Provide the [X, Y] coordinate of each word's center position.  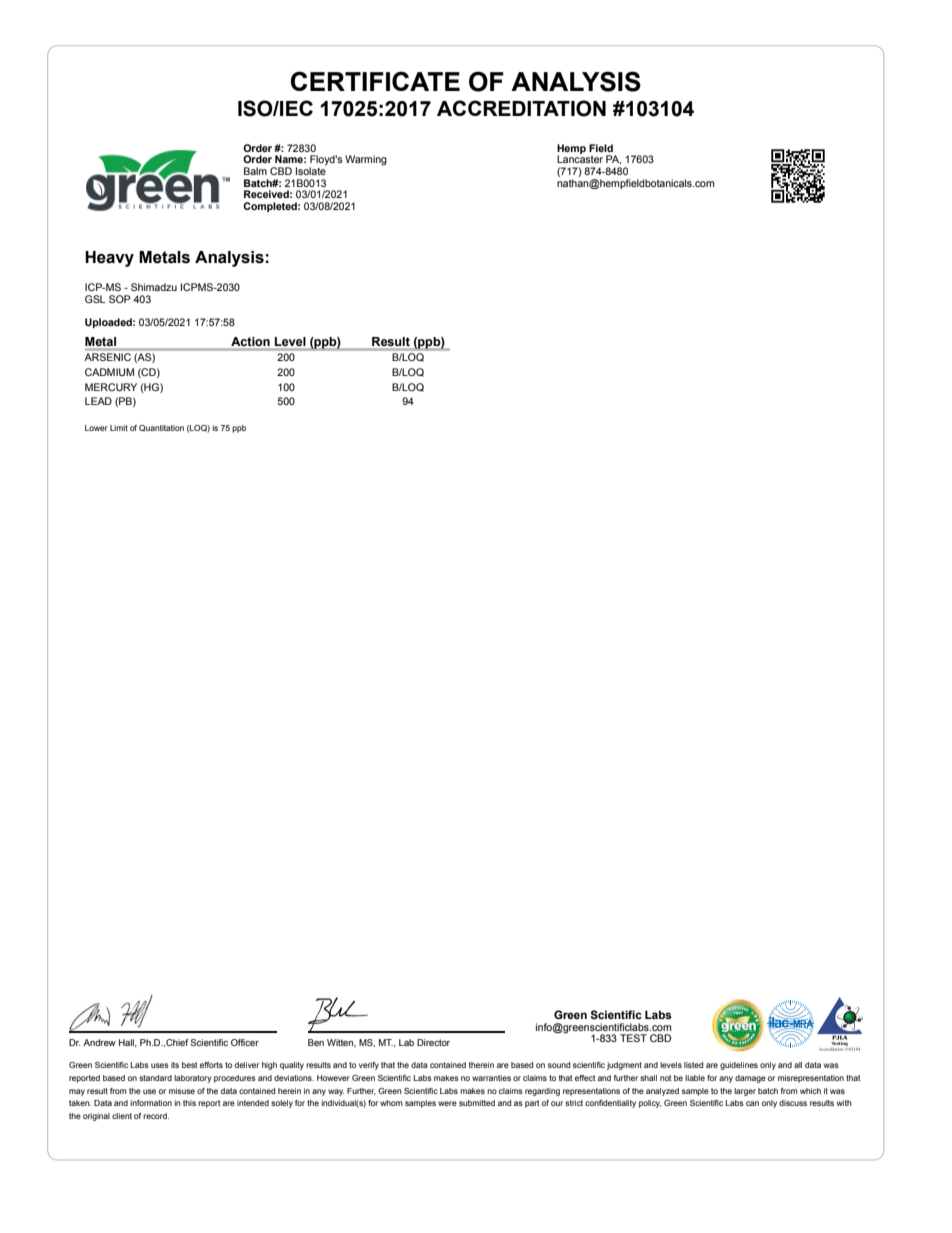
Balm [255, 171]
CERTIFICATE [375, 81]
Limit [119, 428]
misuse [182, 1091]
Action [250, 341]
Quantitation [161, 428]
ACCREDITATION [521, 108]
